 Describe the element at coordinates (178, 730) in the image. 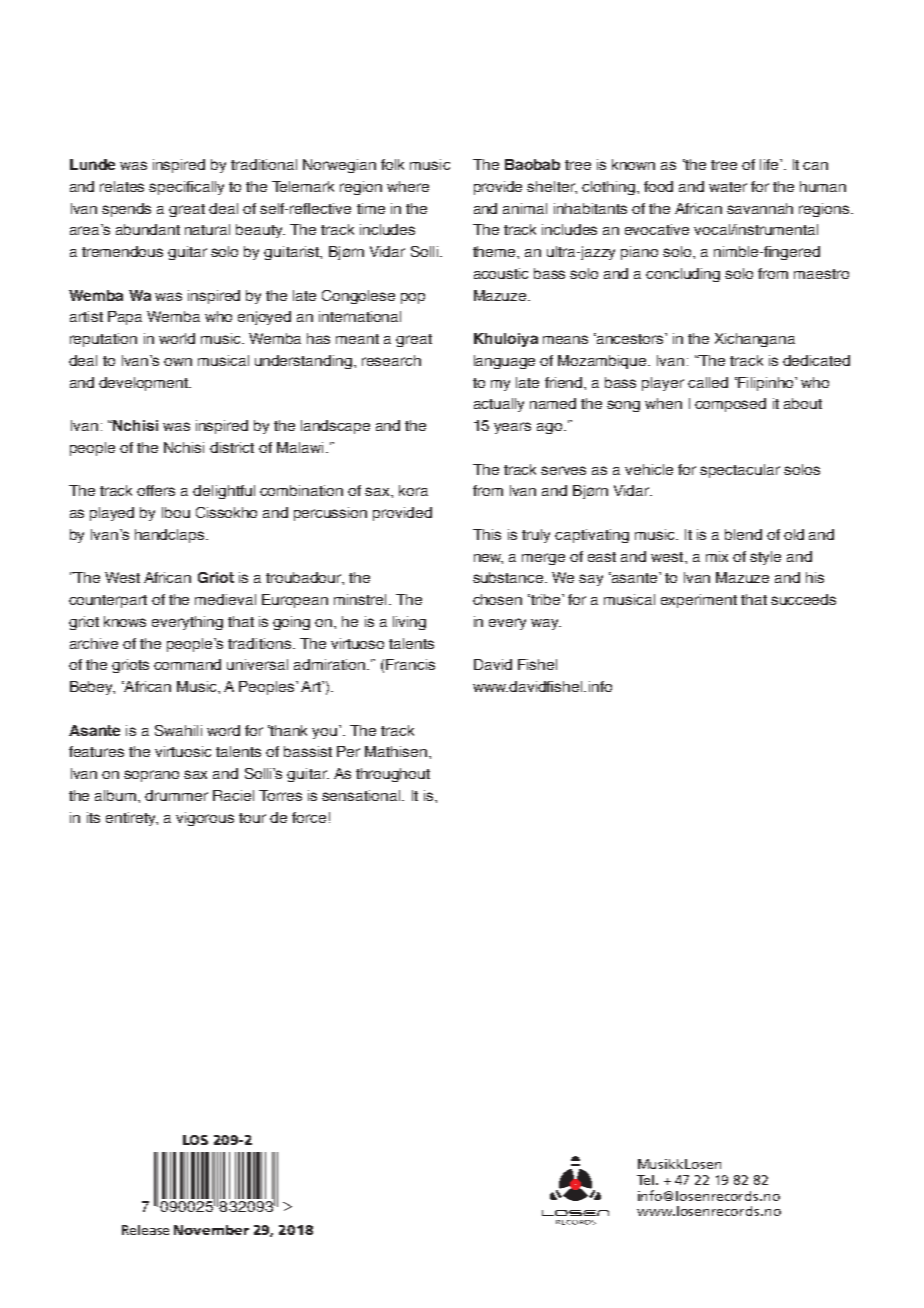

I see `Swahili` at that location.
